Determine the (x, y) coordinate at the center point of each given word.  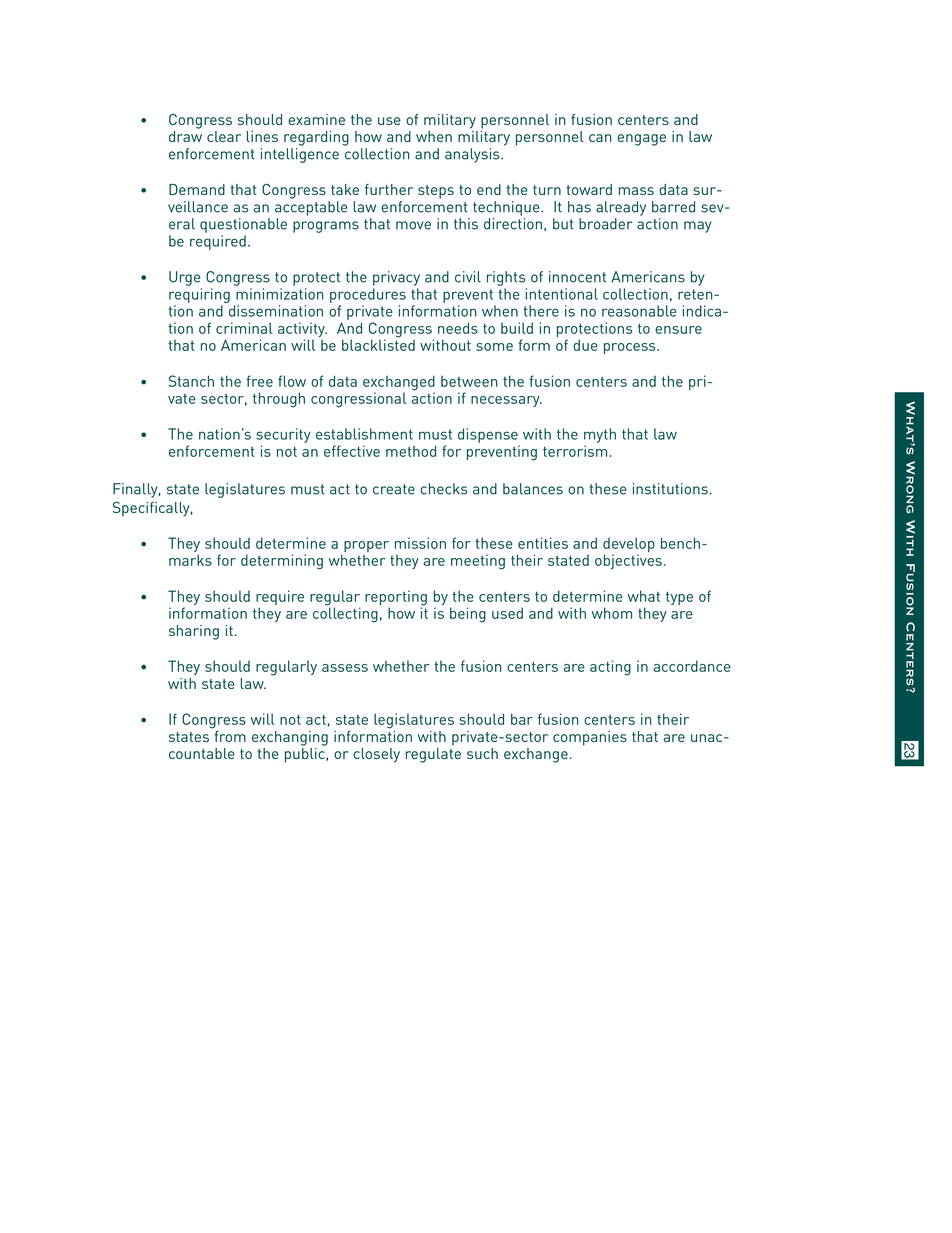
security (283, 435)
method (411, 451)
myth (600, 435)
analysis (473, 155)
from (229, 735)
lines (262, 136)
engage (641, 140)
